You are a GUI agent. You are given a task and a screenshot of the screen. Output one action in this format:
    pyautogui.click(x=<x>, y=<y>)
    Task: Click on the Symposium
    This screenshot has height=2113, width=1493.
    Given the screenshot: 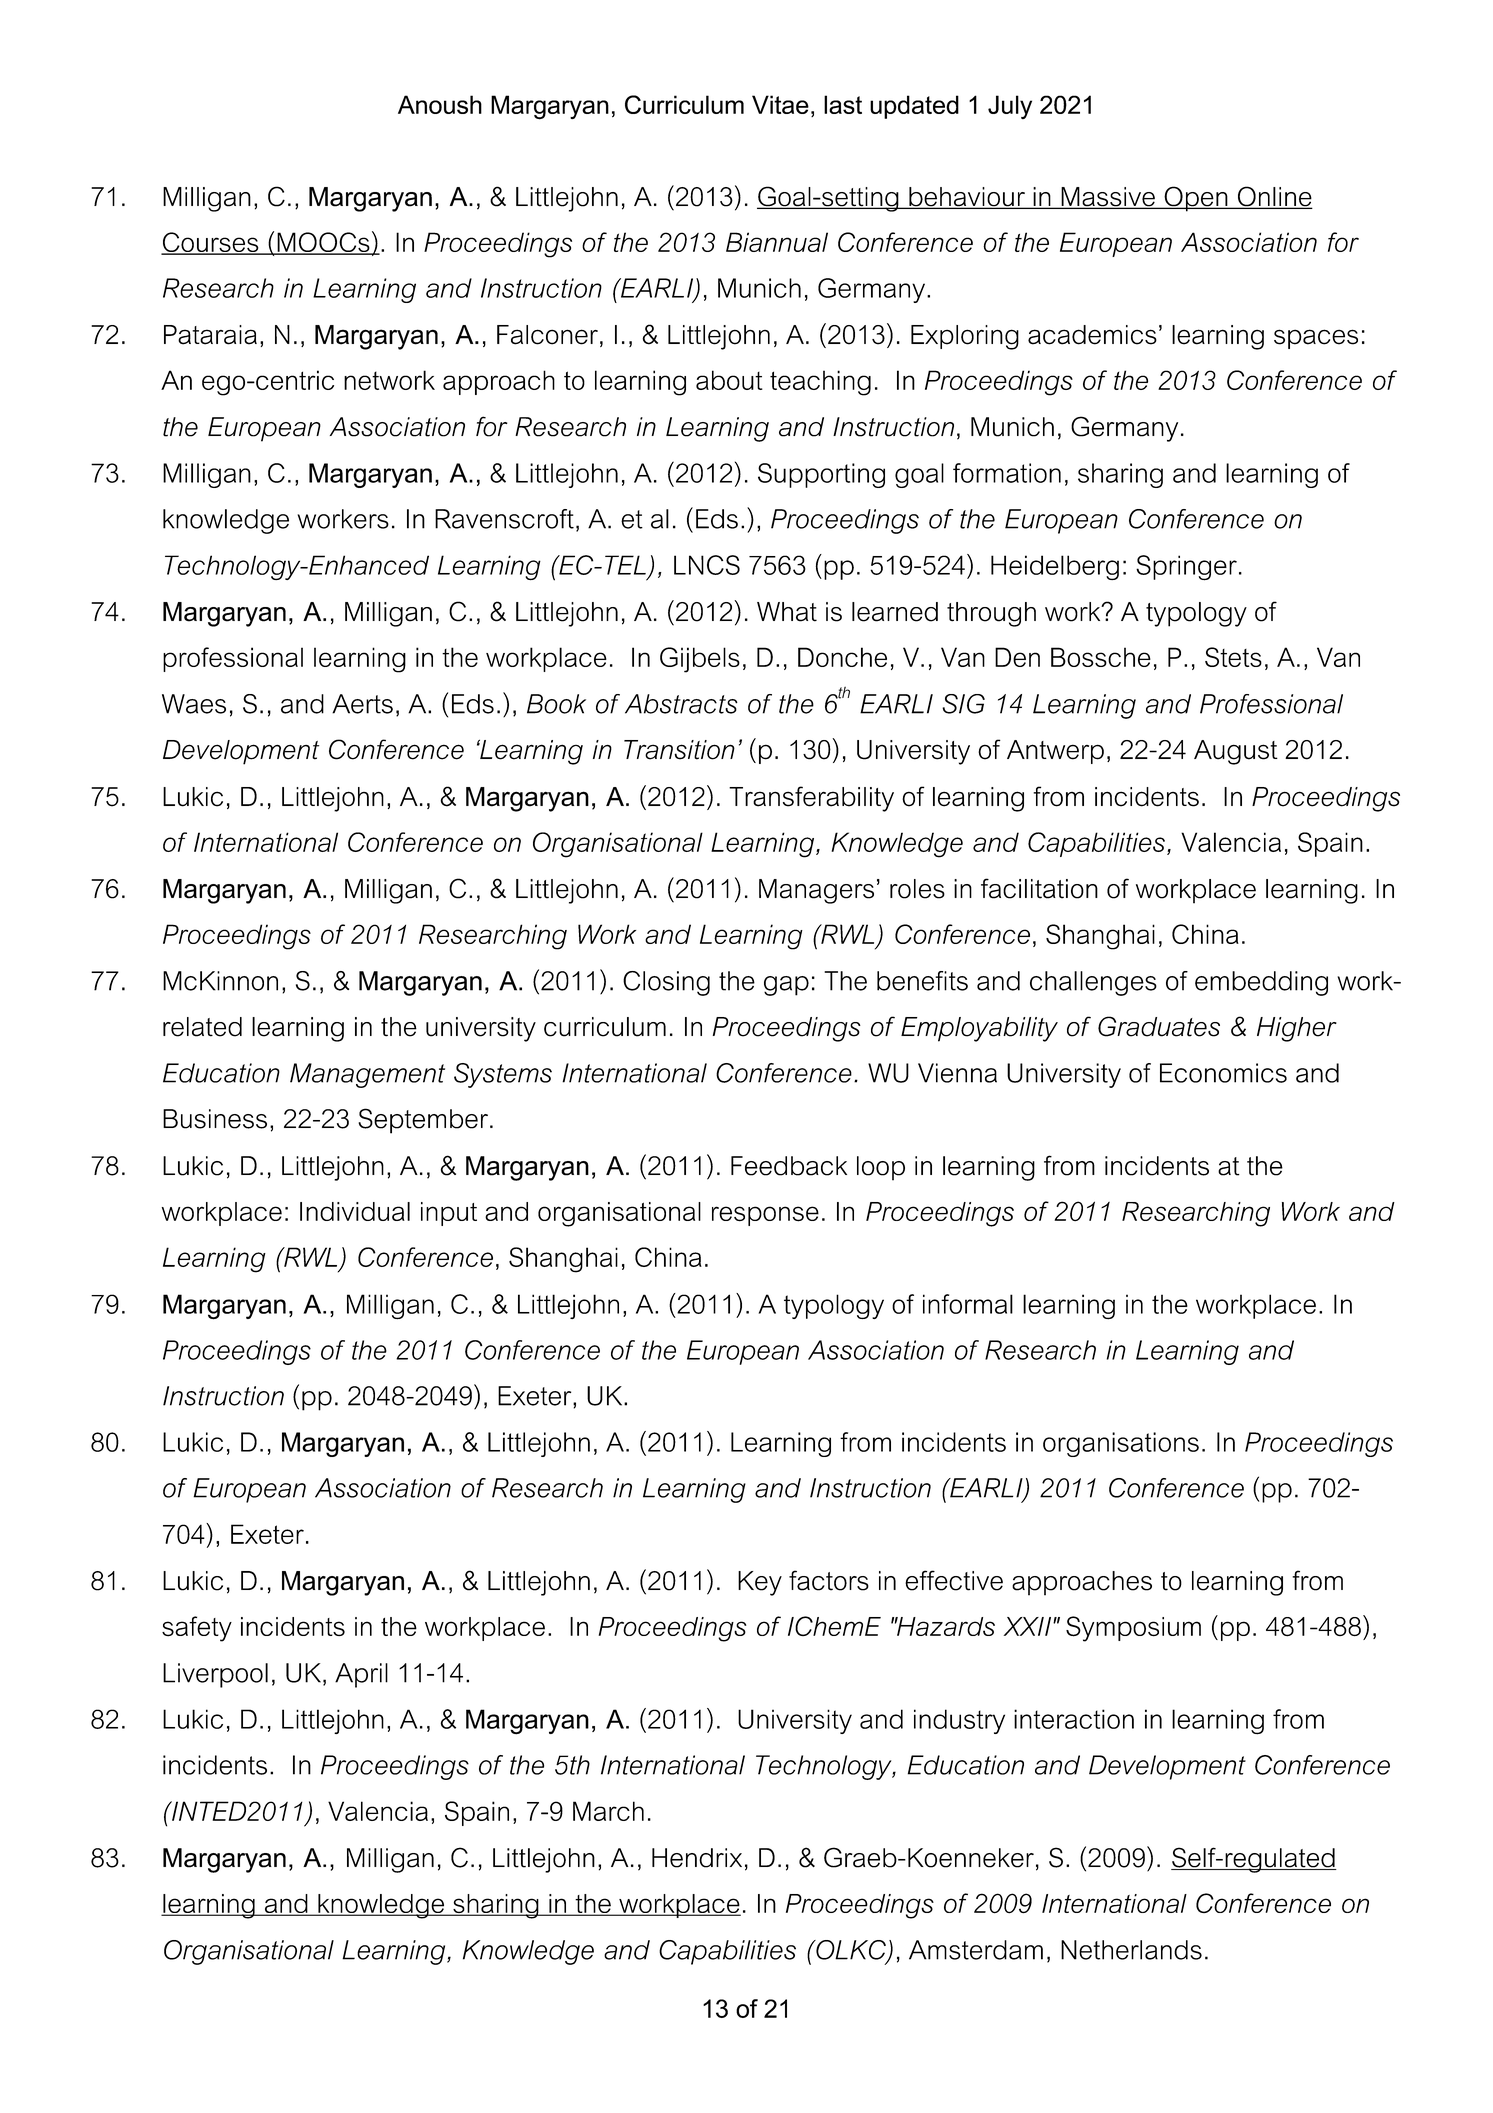 What is the action you would take?
    pyautogui.click(x=1133, y=1629)
